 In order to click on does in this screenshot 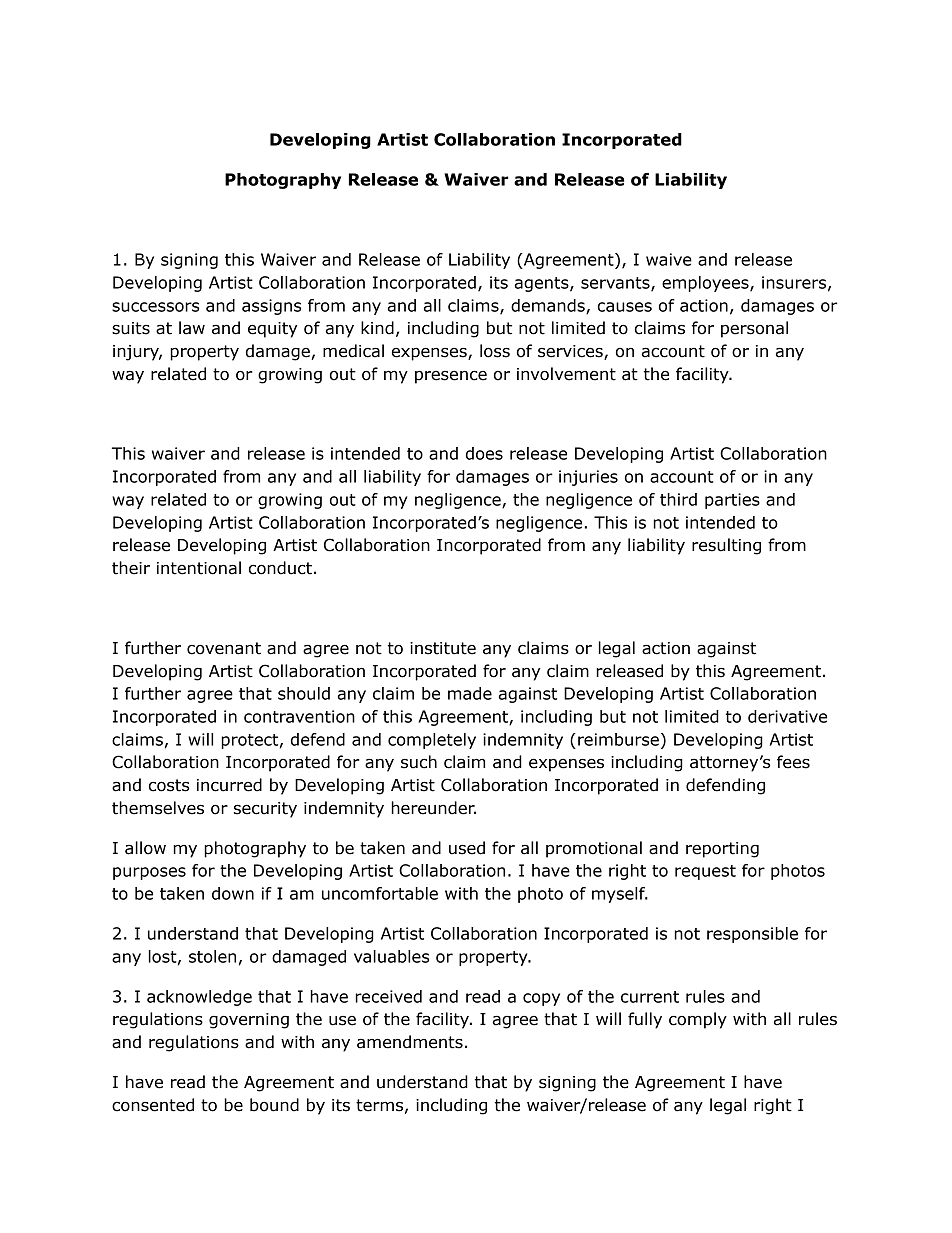, I will do `click(484, 453)`.
